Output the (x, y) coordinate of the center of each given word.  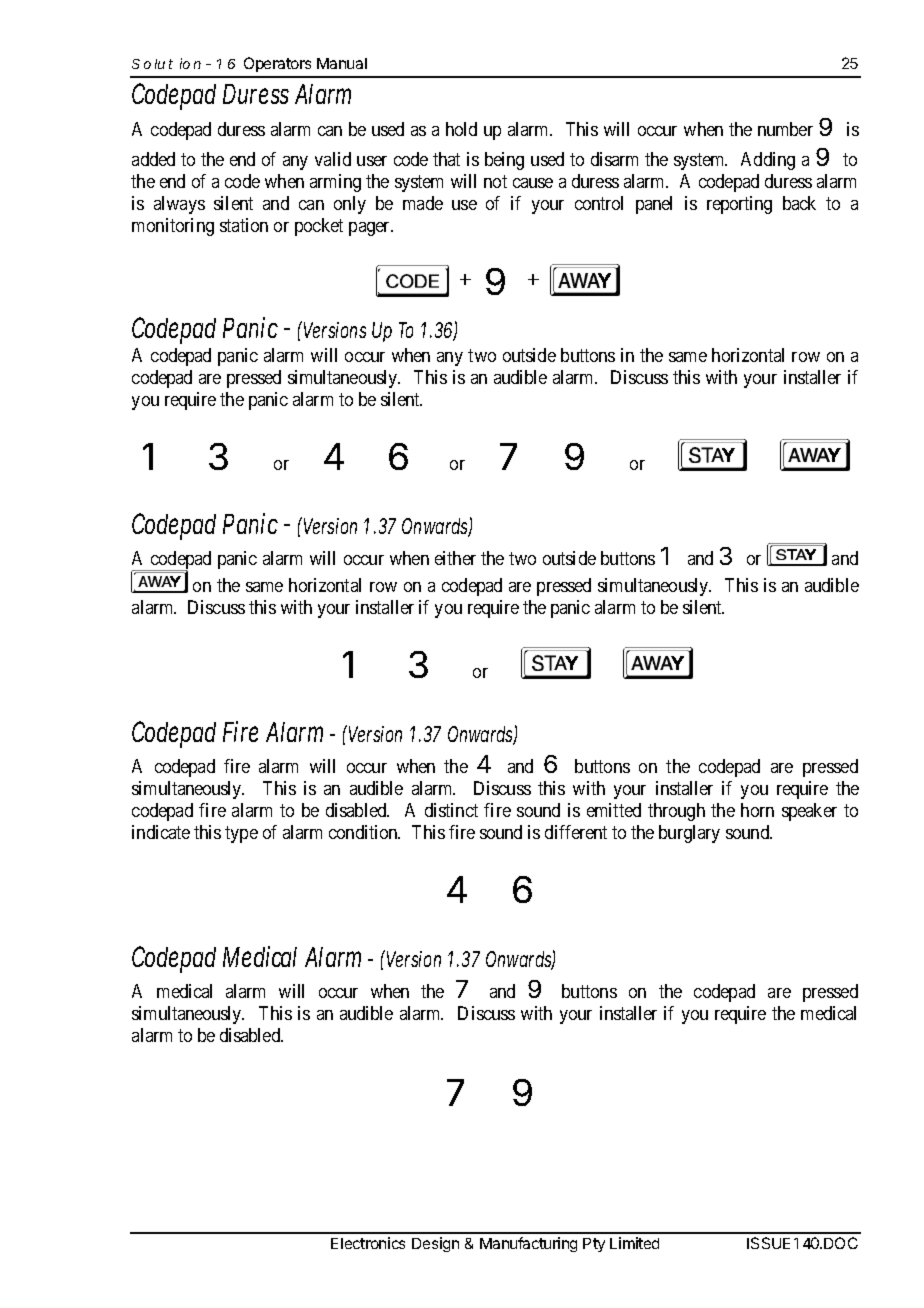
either (455, 558)
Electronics (368, 1243)
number (785, 129)
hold (461, 129)
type (241, 834)
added (153, 159)
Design (435, 1244)
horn (757, 810)
